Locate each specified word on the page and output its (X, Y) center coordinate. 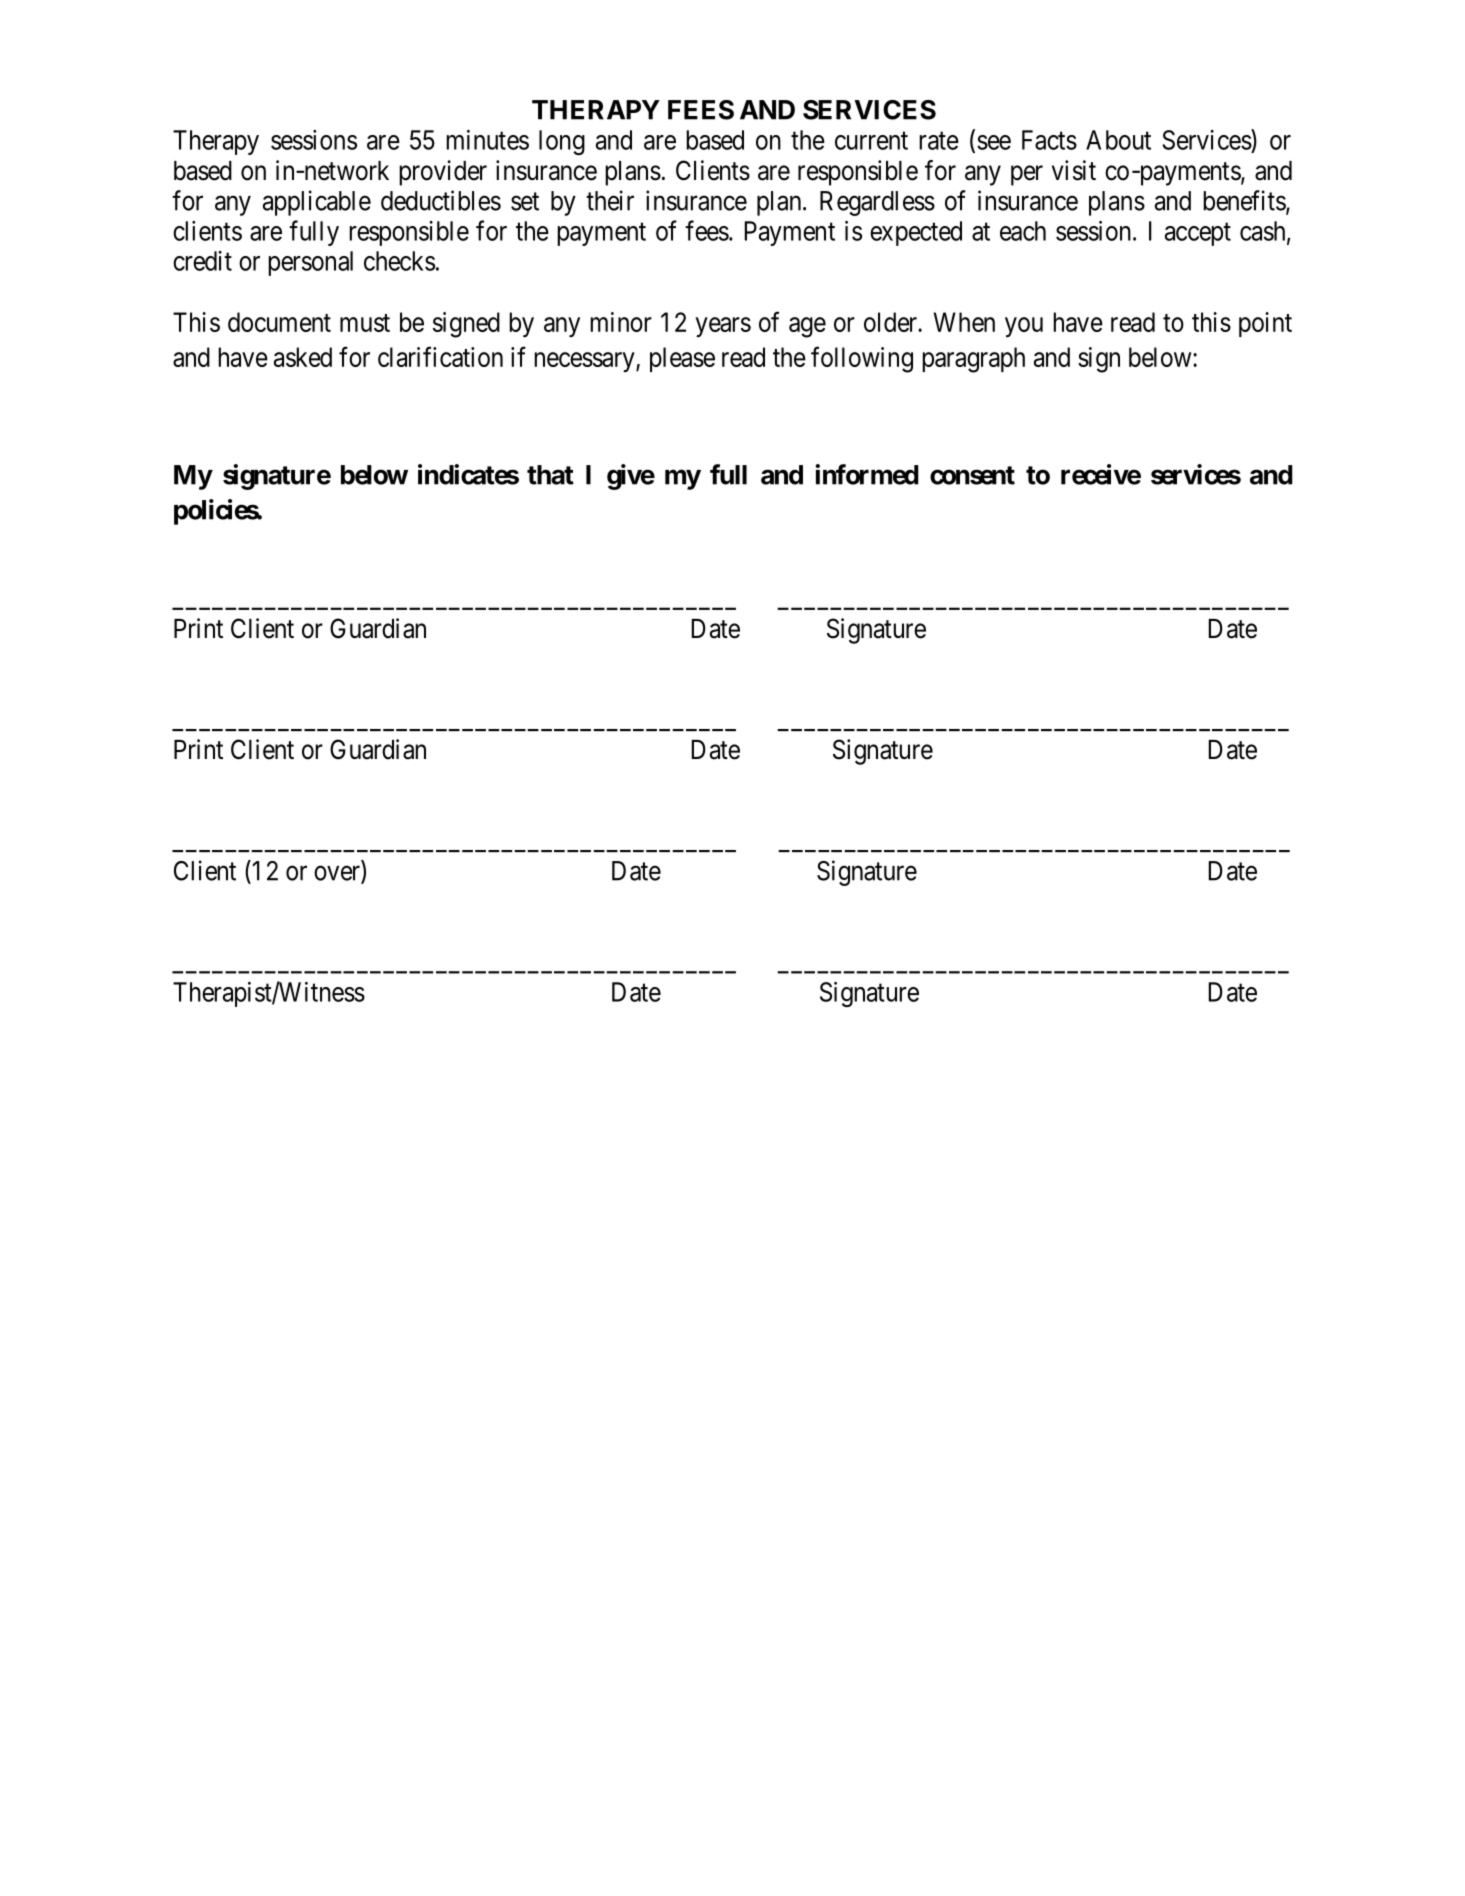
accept (1198, 234)
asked (303, 357)
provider (443, 173)
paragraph (973, 360)
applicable (317, 203)
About (1118, 140)
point (1265, 324)
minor (621, 322)
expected (916, 233)
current (871, 141)
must (365, 323)
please (682, 359)
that (550, 475)
